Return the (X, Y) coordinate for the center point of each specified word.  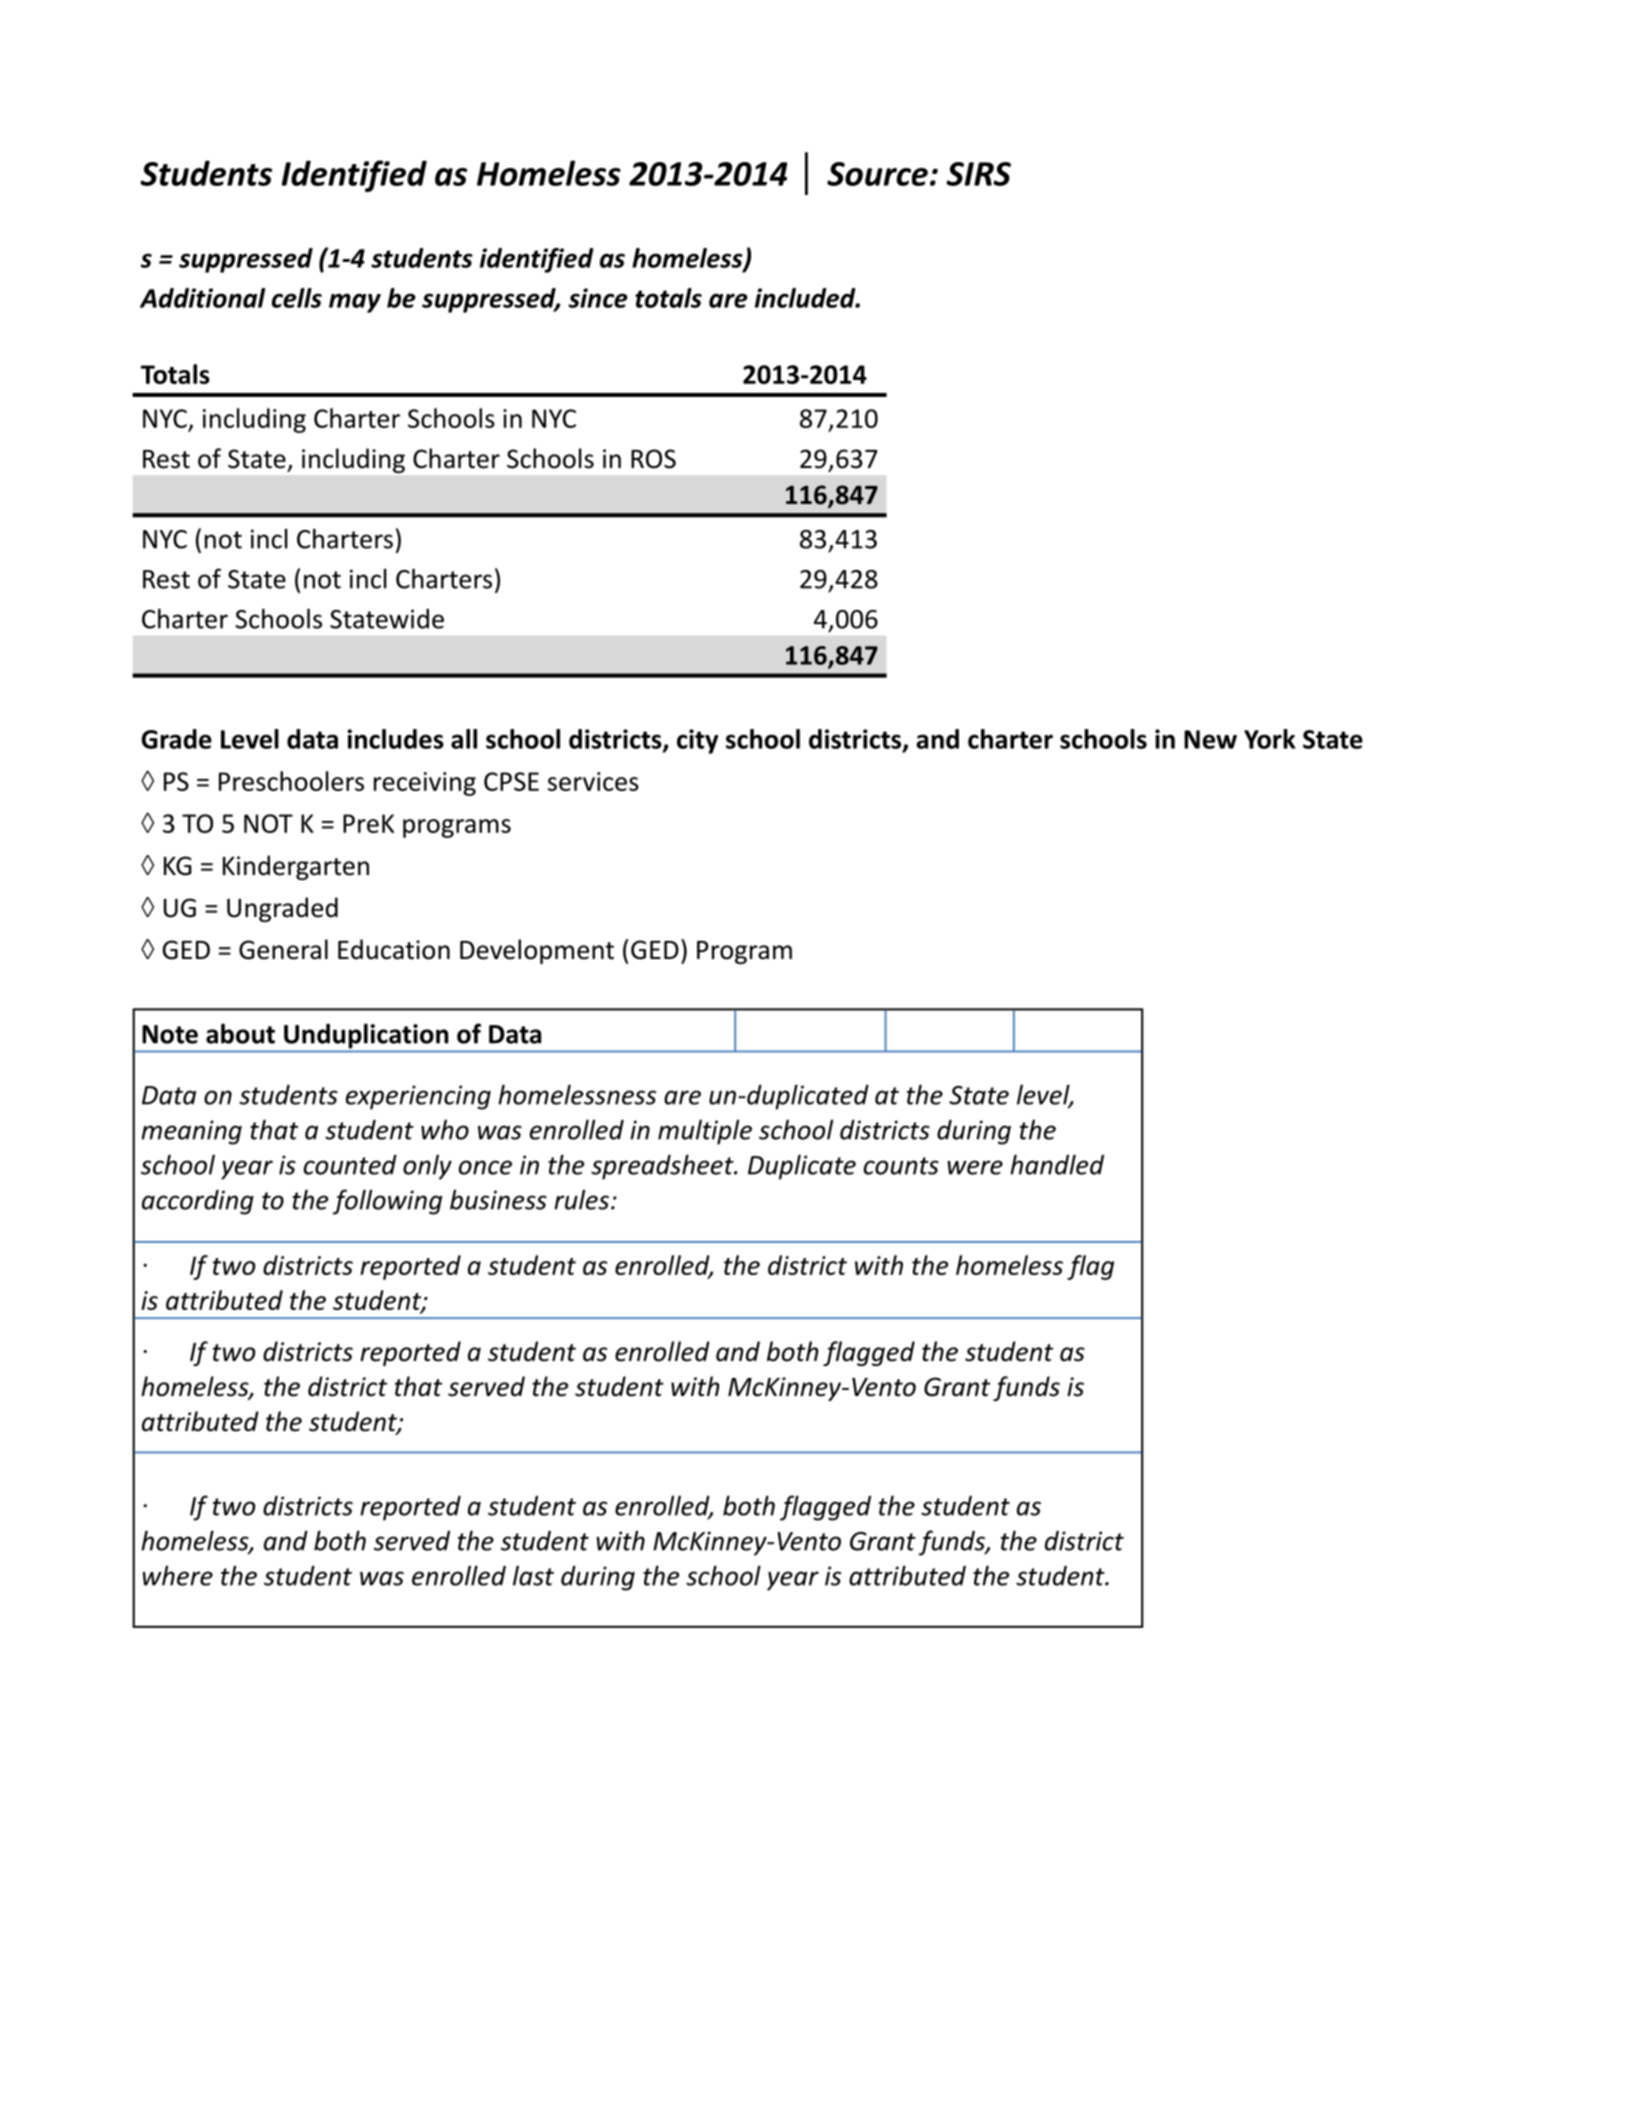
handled (1057, 1164)
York (1270, 739)
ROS (653, 459)
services (593, 781)
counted (350, 1165)
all (464, 739)
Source (877, 174)
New (1210, 739)
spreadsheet (663, 1167)
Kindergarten (296, 867)
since (598, 298)
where (178, 1575)
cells (297, 298)
